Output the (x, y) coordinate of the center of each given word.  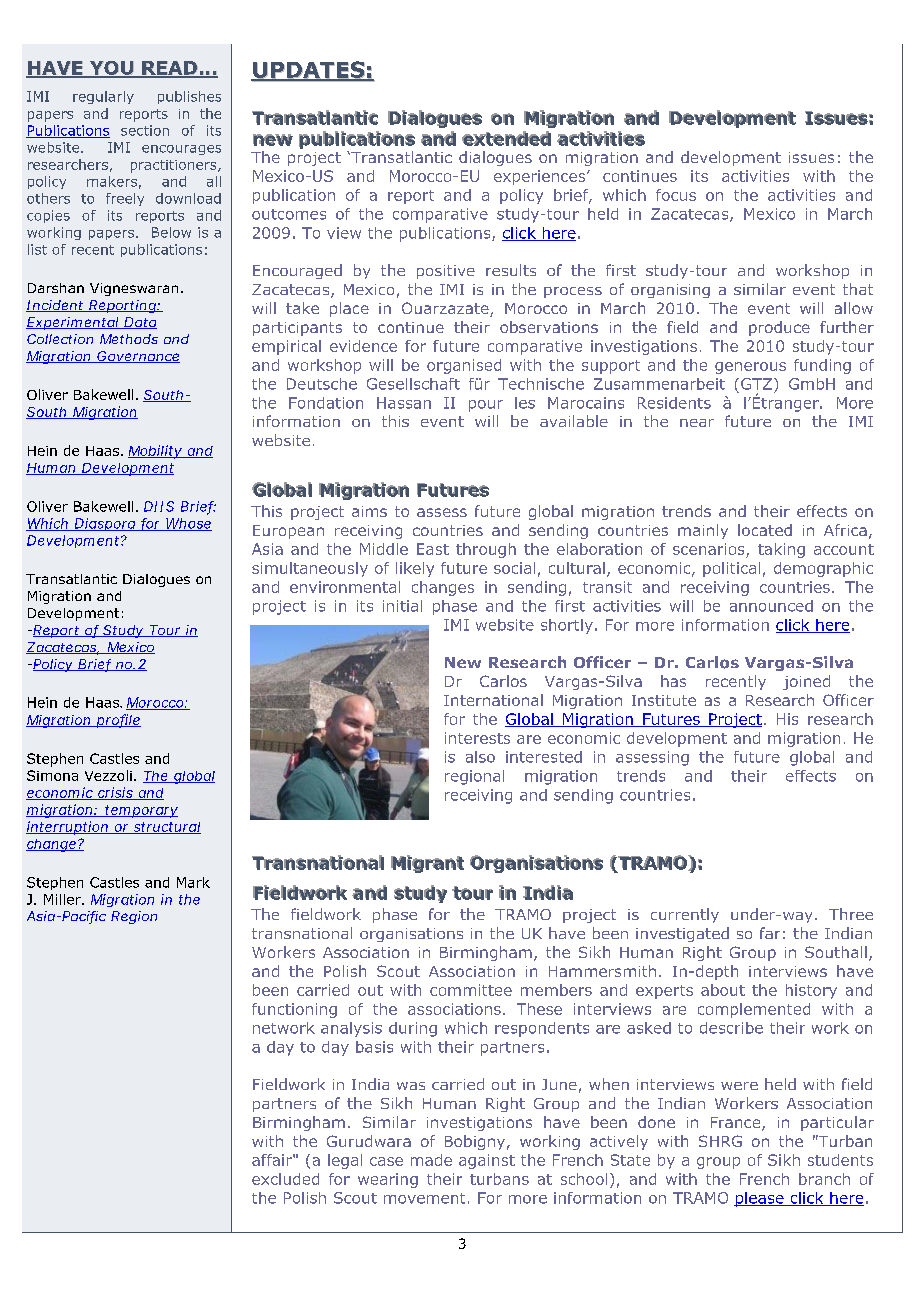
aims (369, 511)
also (480, 757)
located (765, 530)
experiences (541, 177)
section (145, 130)
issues (811, 157)
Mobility (156, 452)
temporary (140, 811)
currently (685, 915)
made (431, 1160)
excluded (285, 1179)
